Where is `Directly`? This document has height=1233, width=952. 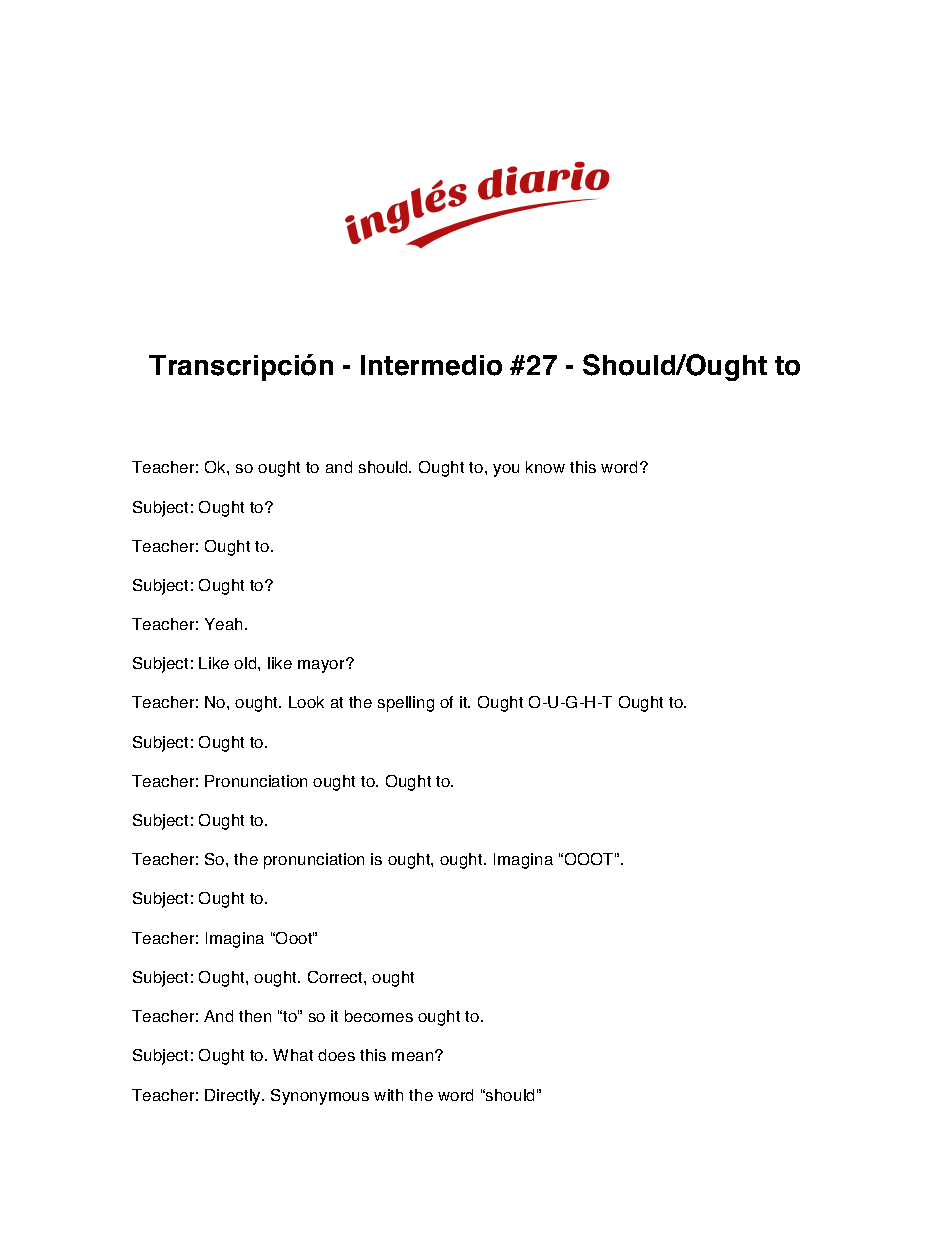
Directly is located at coordinates (234, 1097).
